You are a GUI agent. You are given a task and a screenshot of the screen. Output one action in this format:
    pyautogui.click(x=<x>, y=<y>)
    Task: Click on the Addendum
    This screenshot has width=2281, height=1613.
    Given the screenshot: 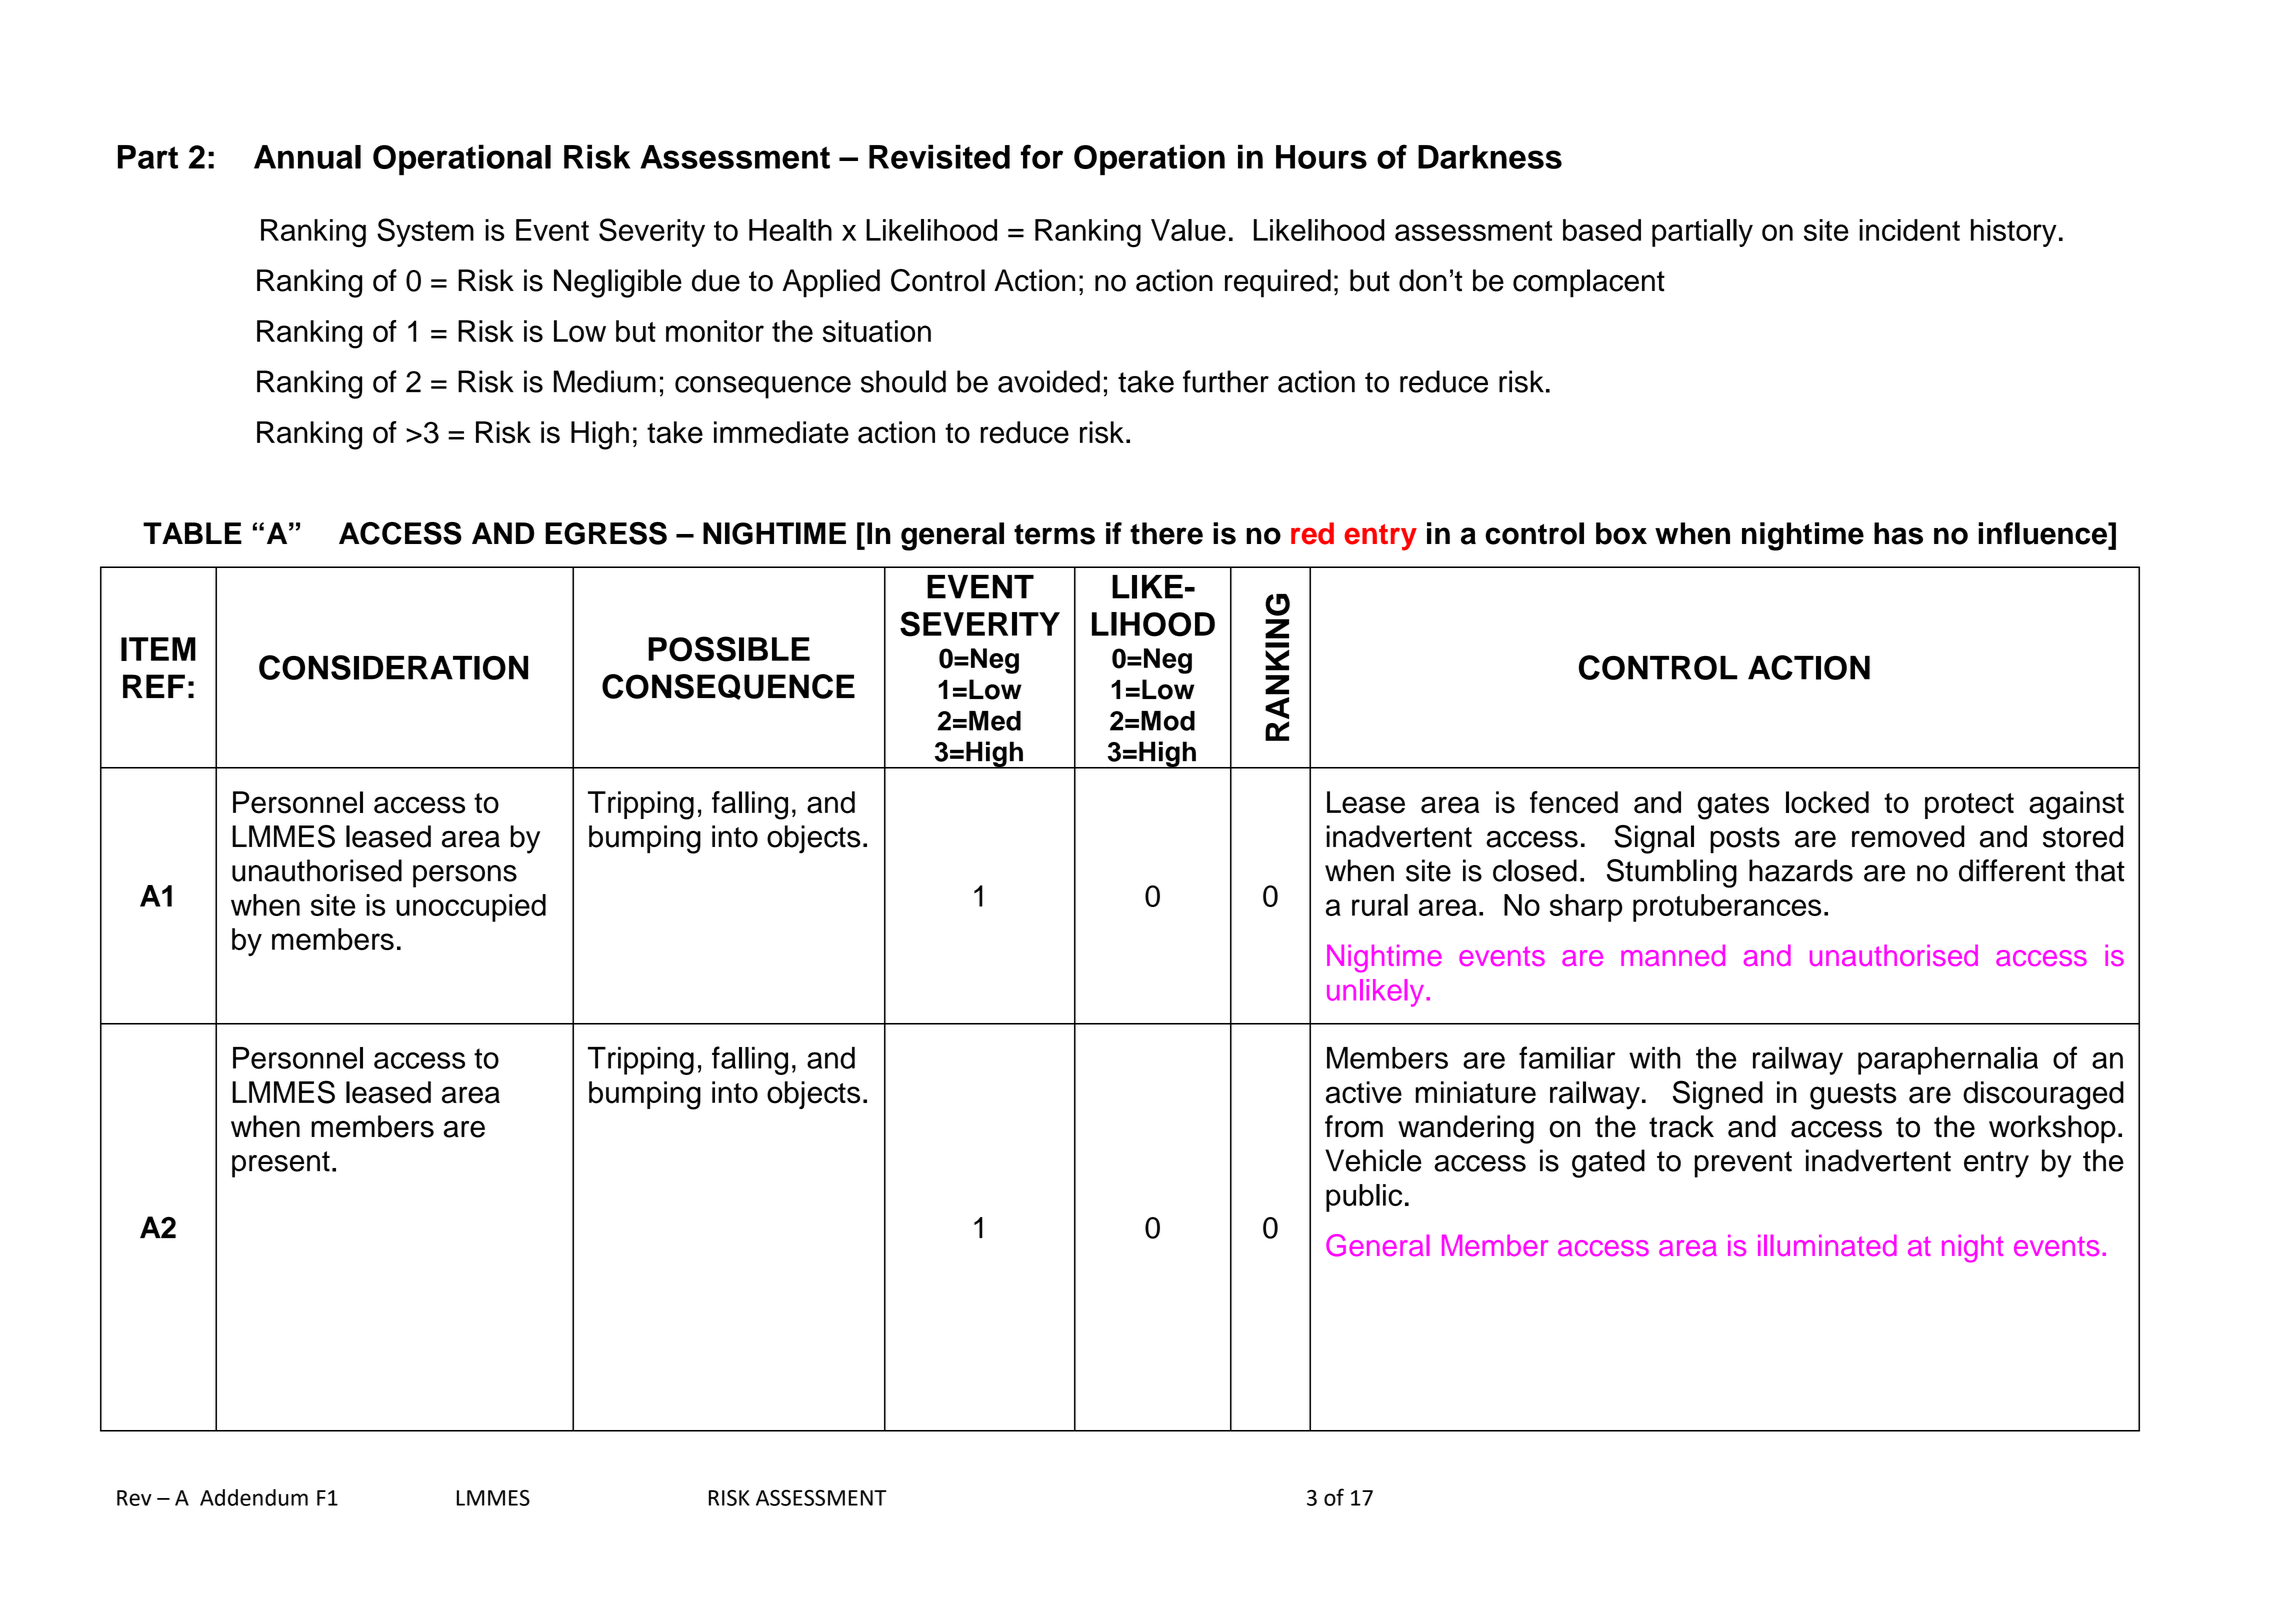 What is the action you would take?
    pyautogui.click(x=254, y=1497)
